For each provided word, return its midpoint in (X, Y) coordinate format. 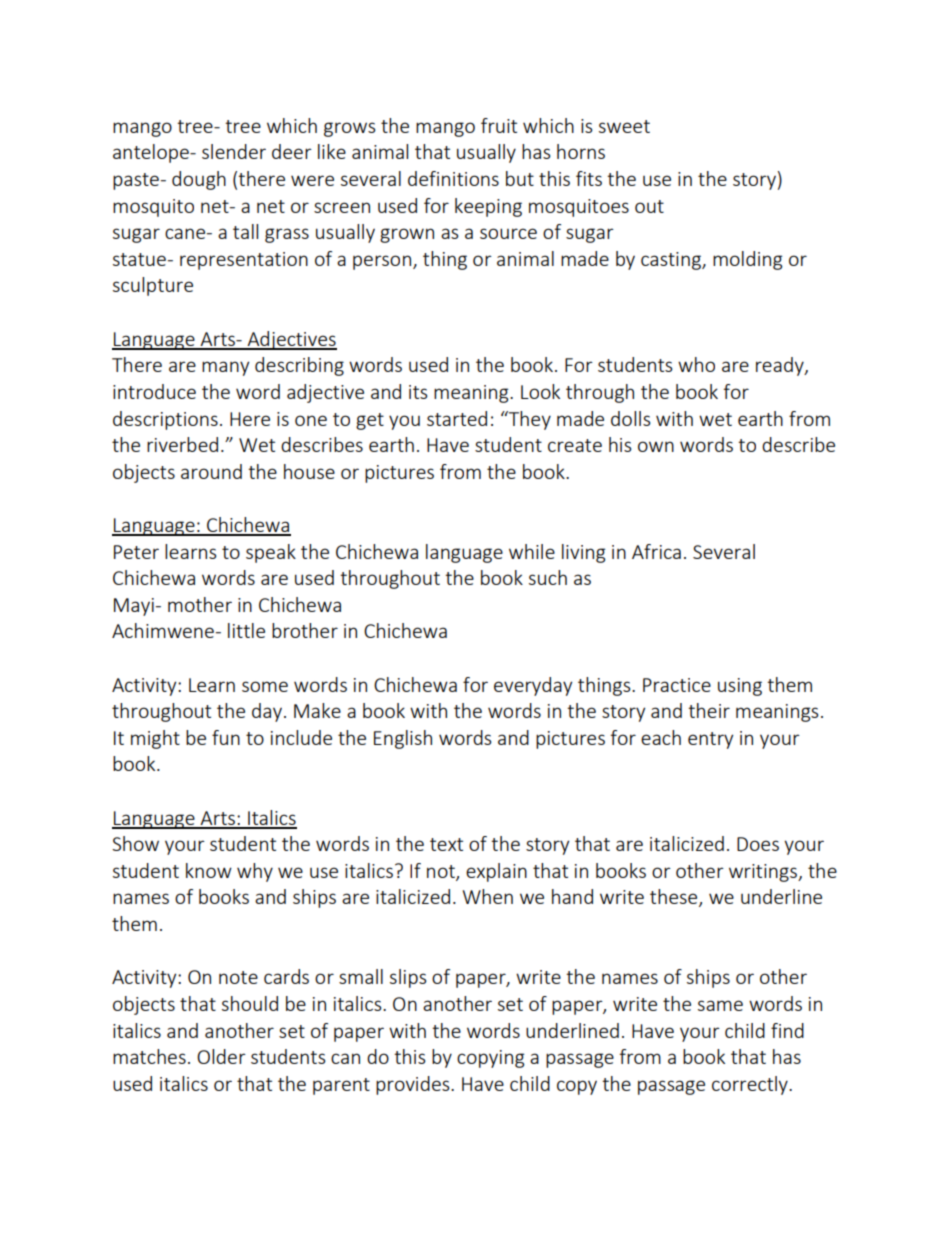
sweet (624, 126)
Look (540, 391)
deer (292, 151)
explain (496, 872)
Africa (656, 551)
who (696, 364)
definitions (453, 178)
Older (221, 1056)
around (211, 471)
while (532, 551)
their (709, 710)
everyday (533, 686)
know (209, 870)
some (265, 686)
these (675, 898)
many (225, 368)
